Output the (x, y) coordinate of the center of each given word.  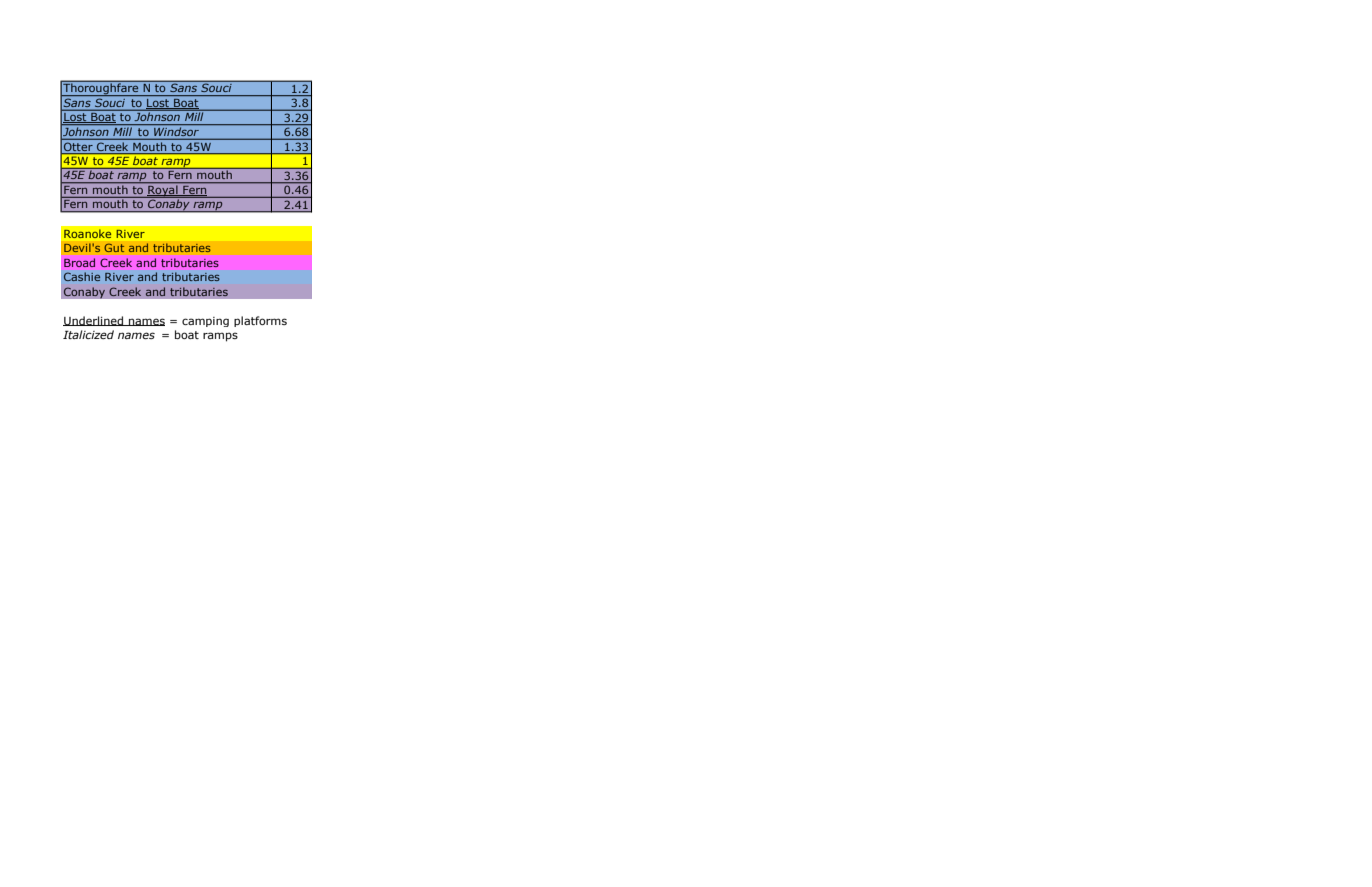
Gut (114, 248)
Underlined (94, 321)
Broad (79, 262)
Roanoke (87, 233)
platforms (260, 321)
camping (205, 322)
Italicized (88, 334)
